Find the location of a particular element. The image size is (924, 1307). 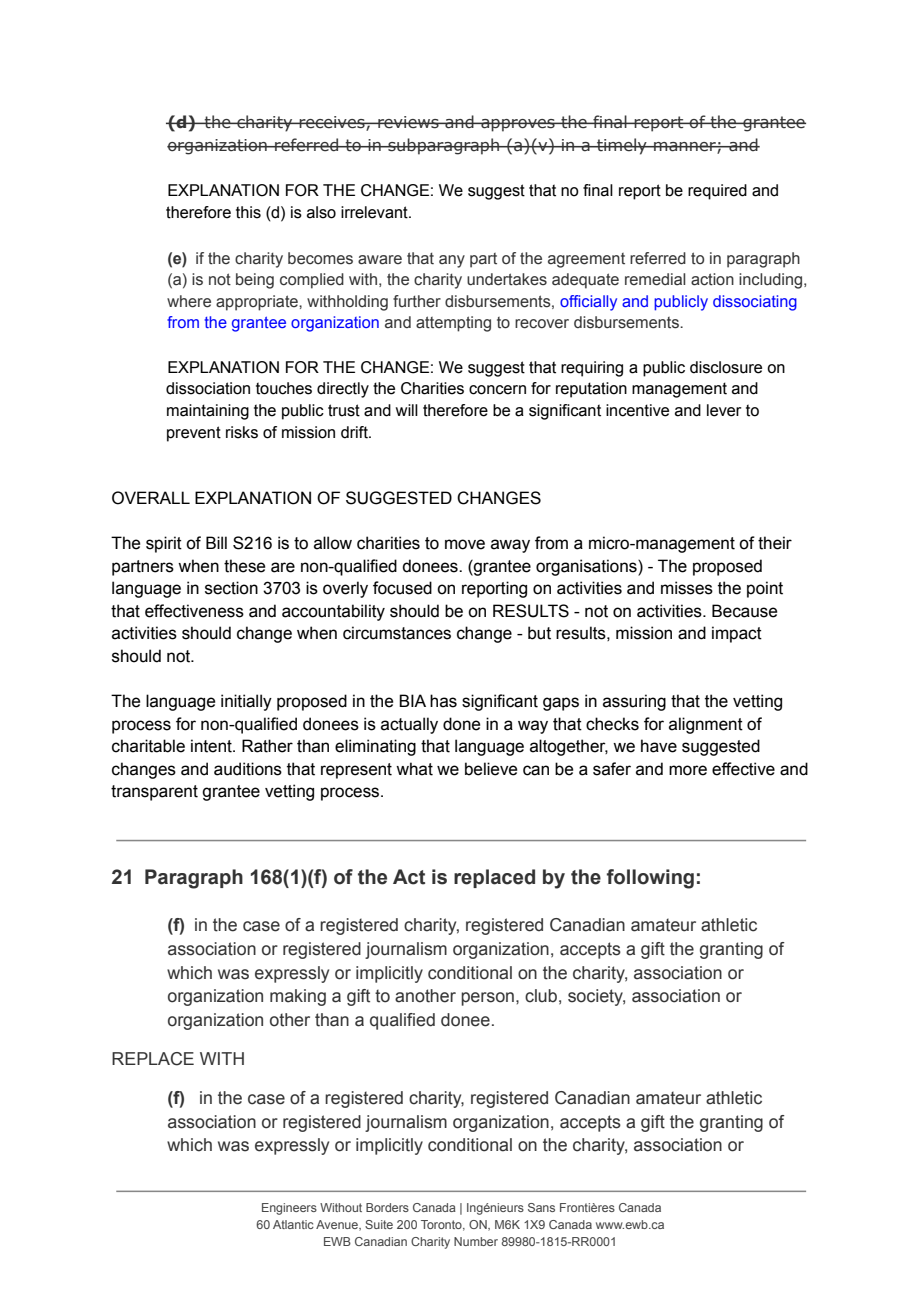

making is located at coordinates (298, 997).
